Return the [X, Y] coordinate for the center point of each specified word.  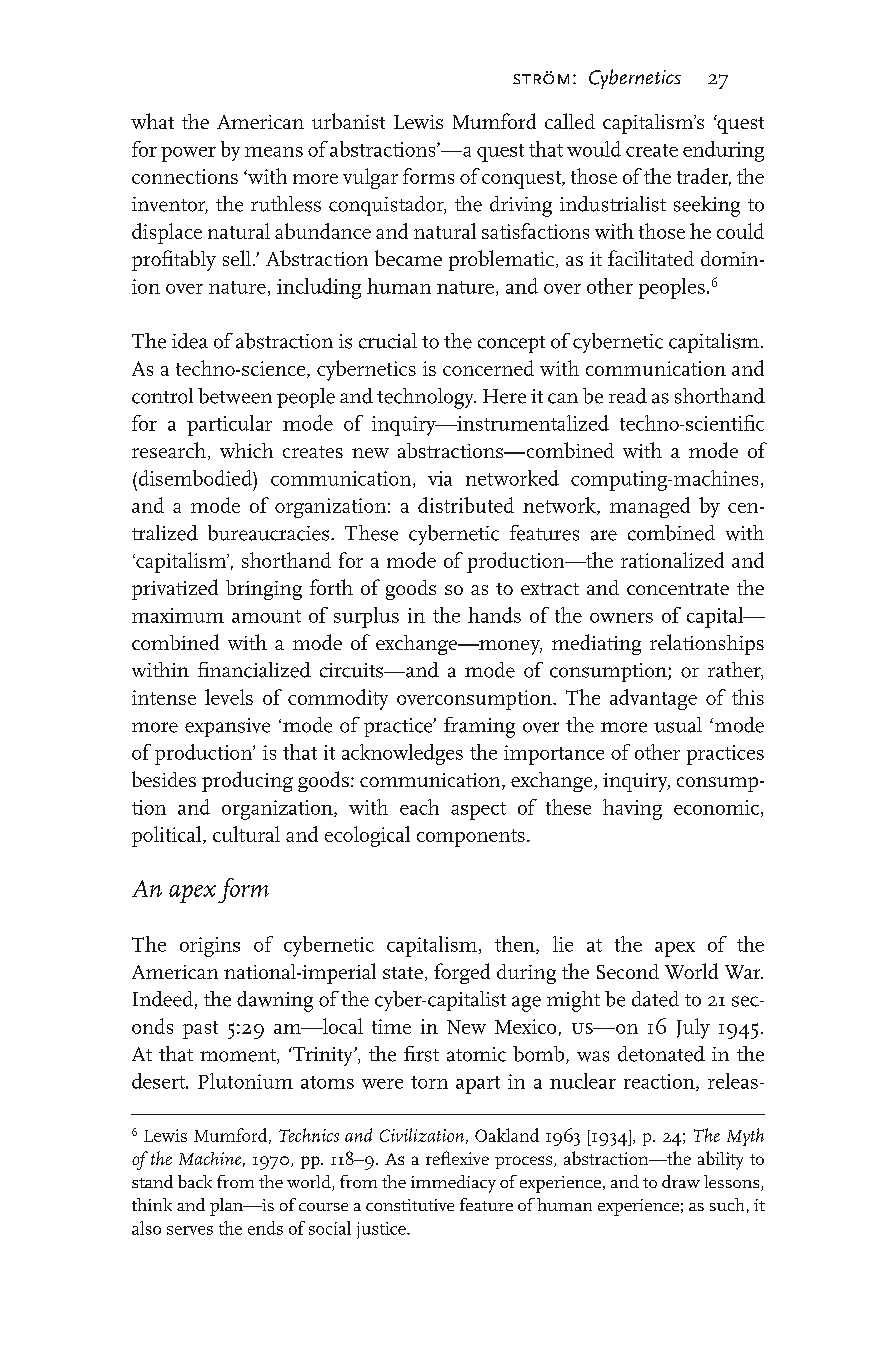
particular [229, 425]
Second [628, 971]
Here [504, 396]
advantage [653, 699]
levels [229, 697]
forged [462, 973]
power [188, 154]
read [628, 396]
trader [704, 177]
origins [210, 947]
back [195, 1181]
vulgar [370, 178]
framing [479, 727]
